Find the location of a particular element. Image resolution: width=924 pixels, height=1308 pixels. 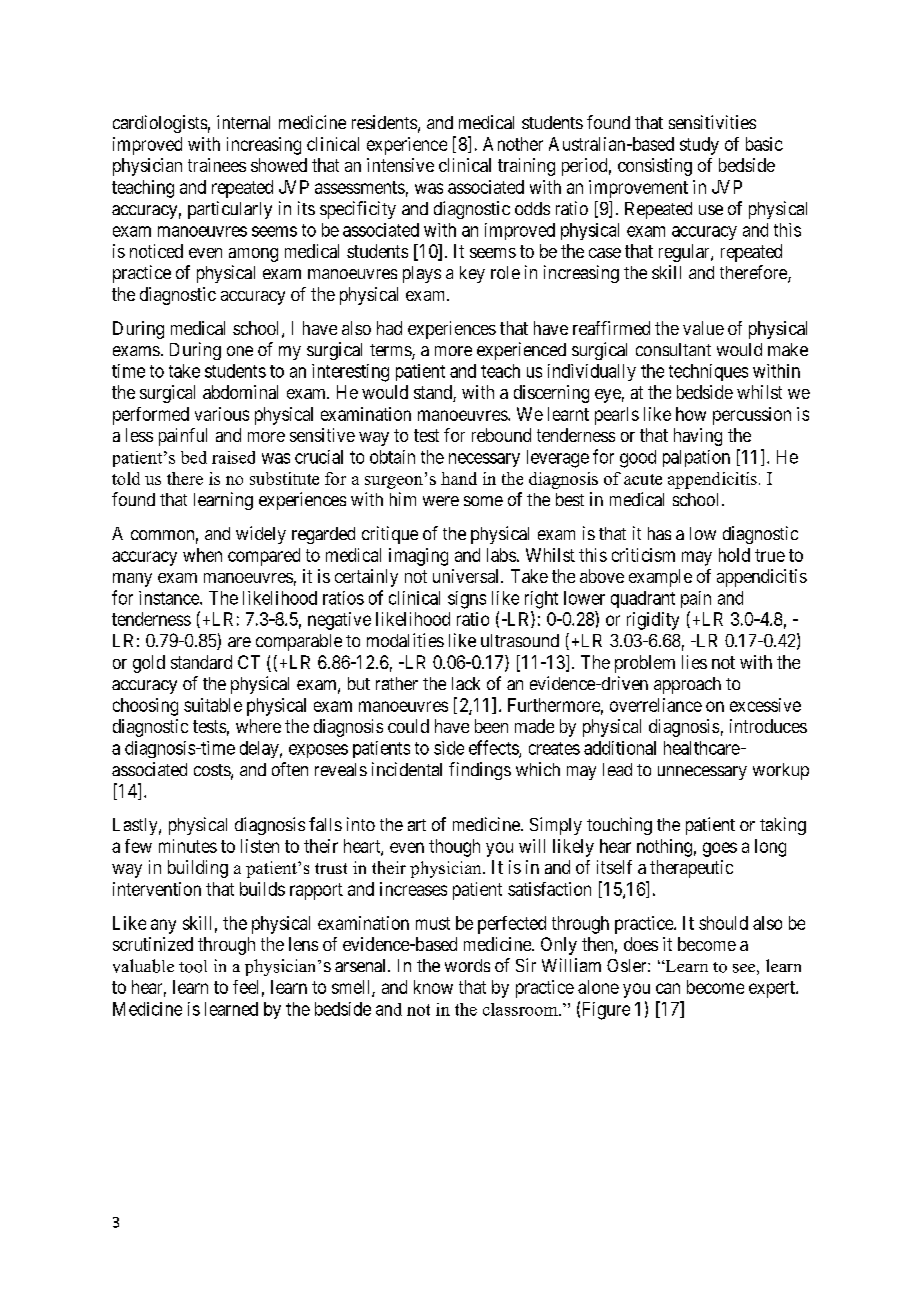

tool is located at coordinates (193, 966).
